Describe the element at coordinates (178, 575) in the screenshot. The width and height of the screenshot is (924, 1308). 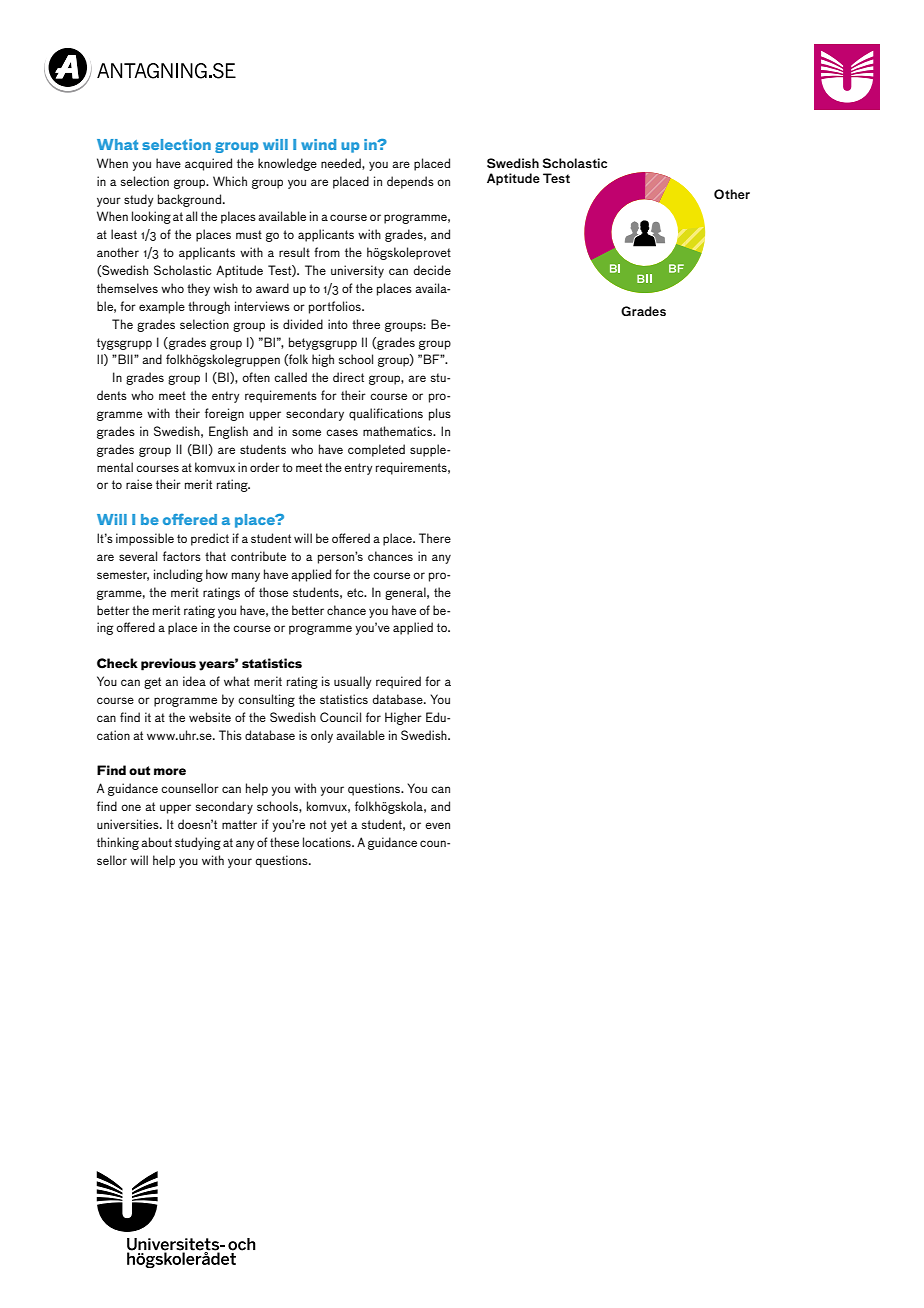
I see `including` at that location.
